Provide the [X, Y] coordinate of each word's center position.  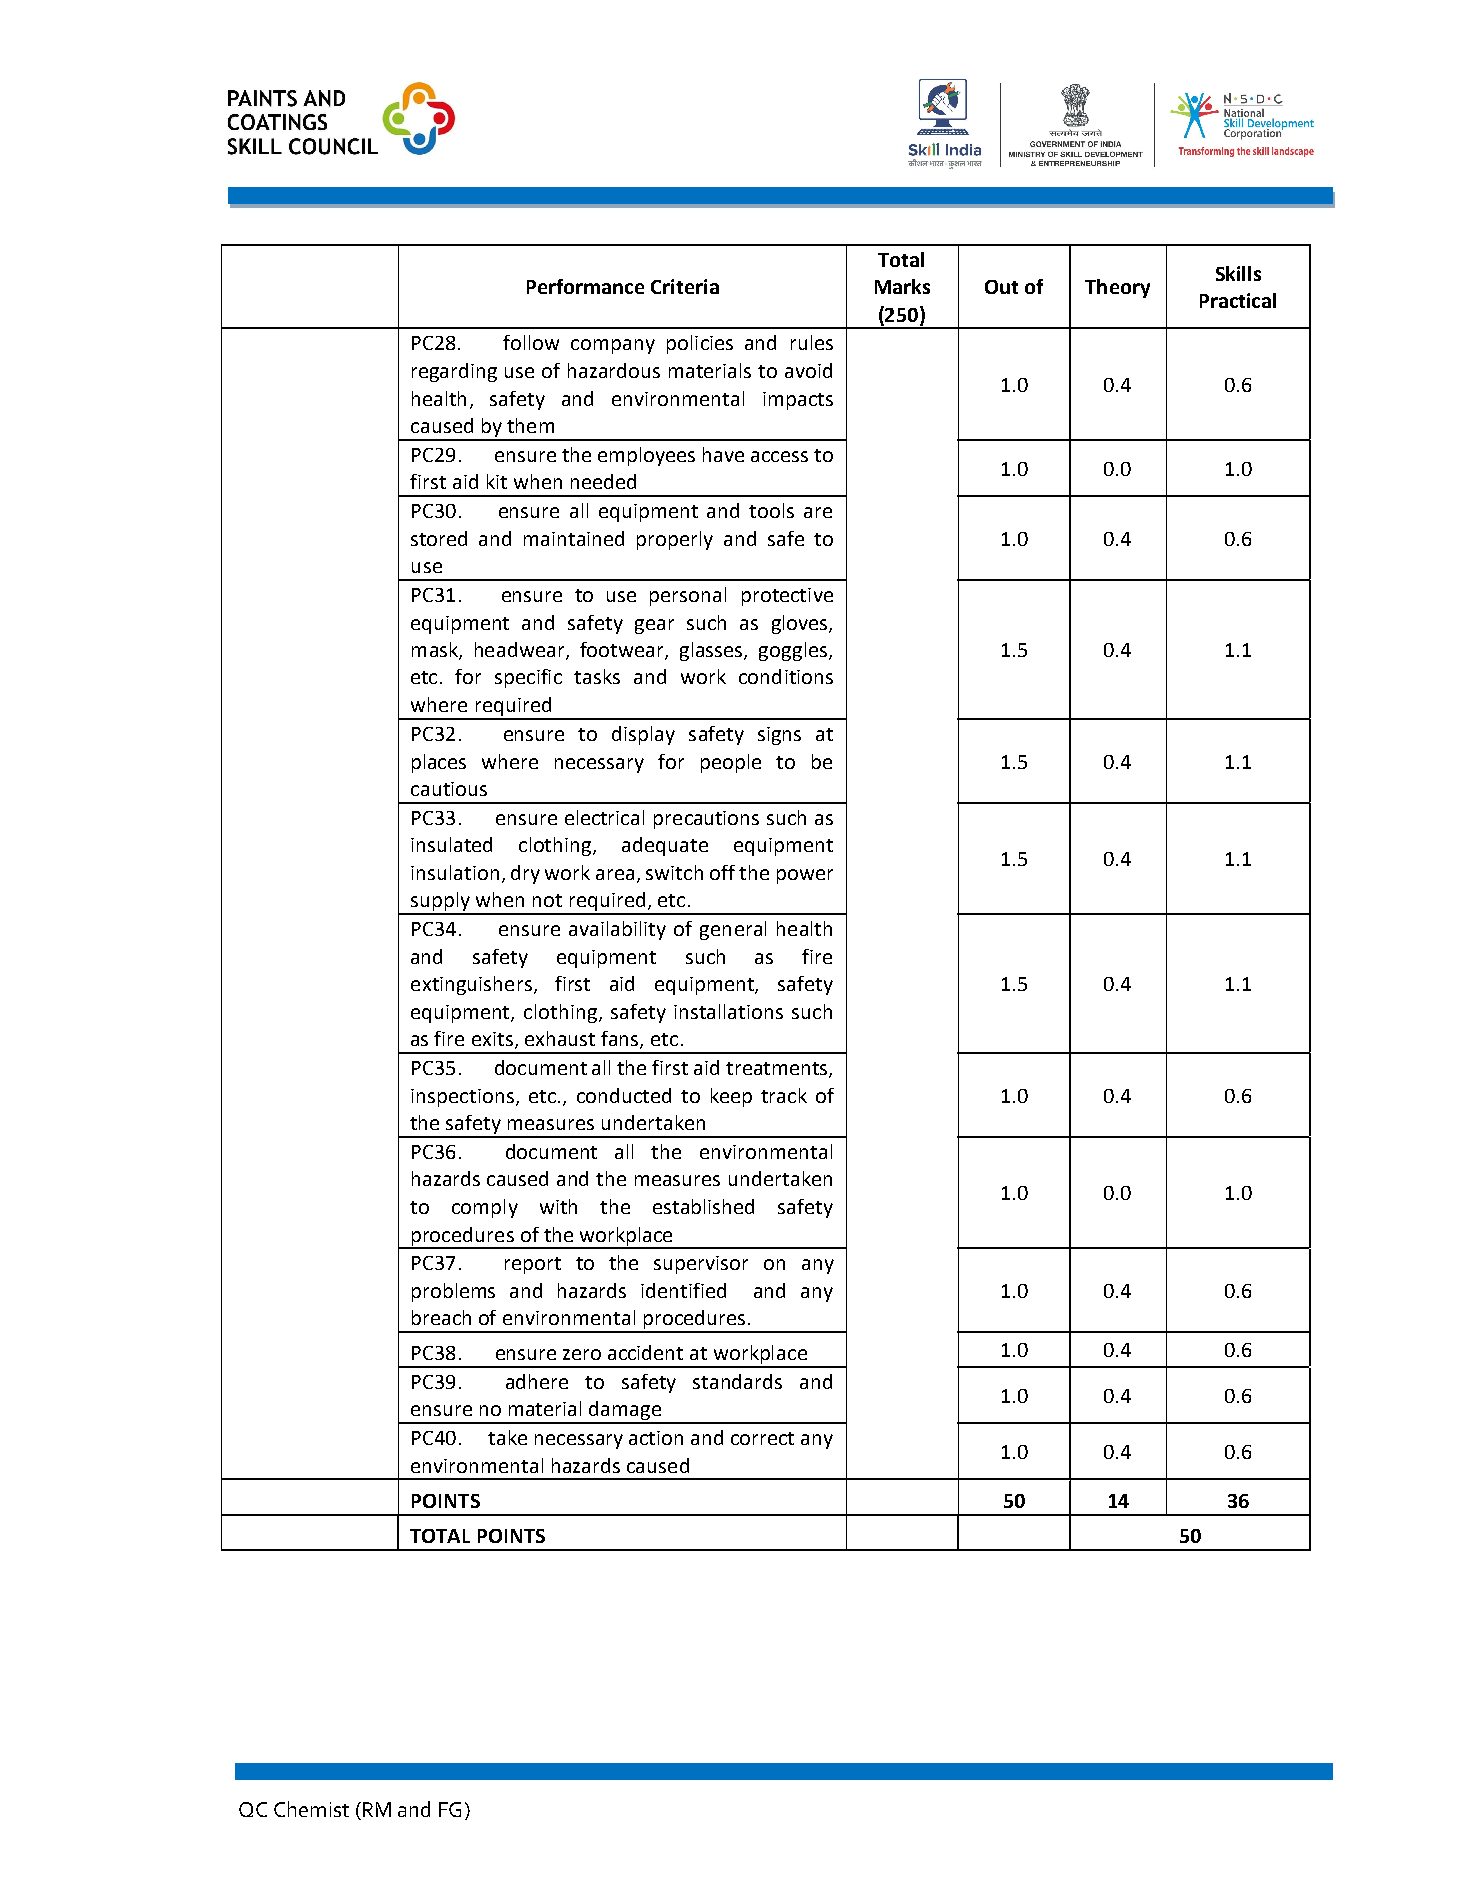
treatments [778, 1070]
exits [492, 1039]
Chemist [311, 1809]
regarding [454, 372]
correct [762, 1438]
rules [812, 342]
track [784, 1095]
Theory [1117, 288]
